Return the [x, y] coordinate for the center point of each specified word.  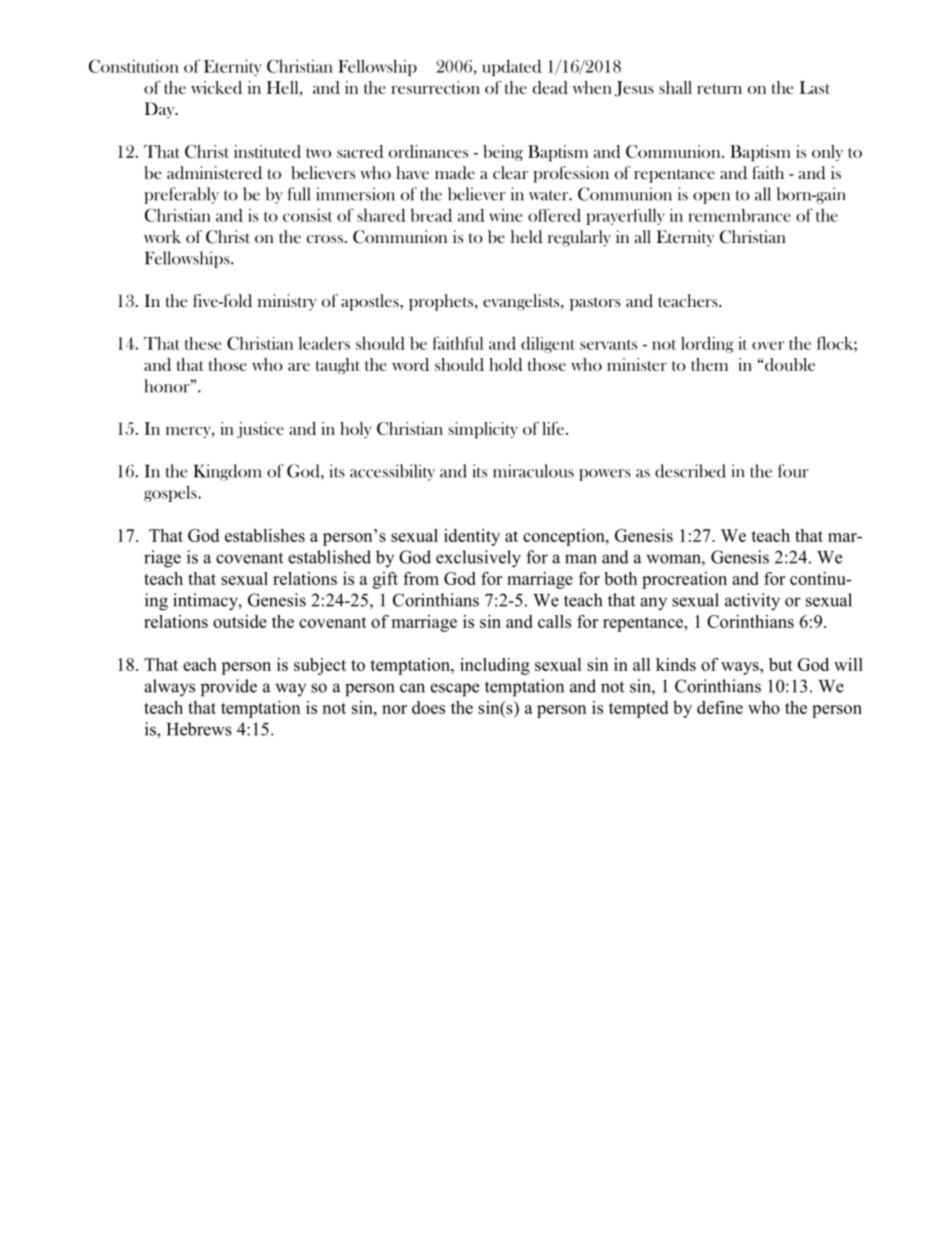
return [719, 89]
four [793, 471]
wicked [216, 87]
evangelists [522, 302]
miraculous [533, 471]
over [768, 345]
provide [229, 688]
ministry [287, 302]
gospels [171, 493]
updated [511, 67]
